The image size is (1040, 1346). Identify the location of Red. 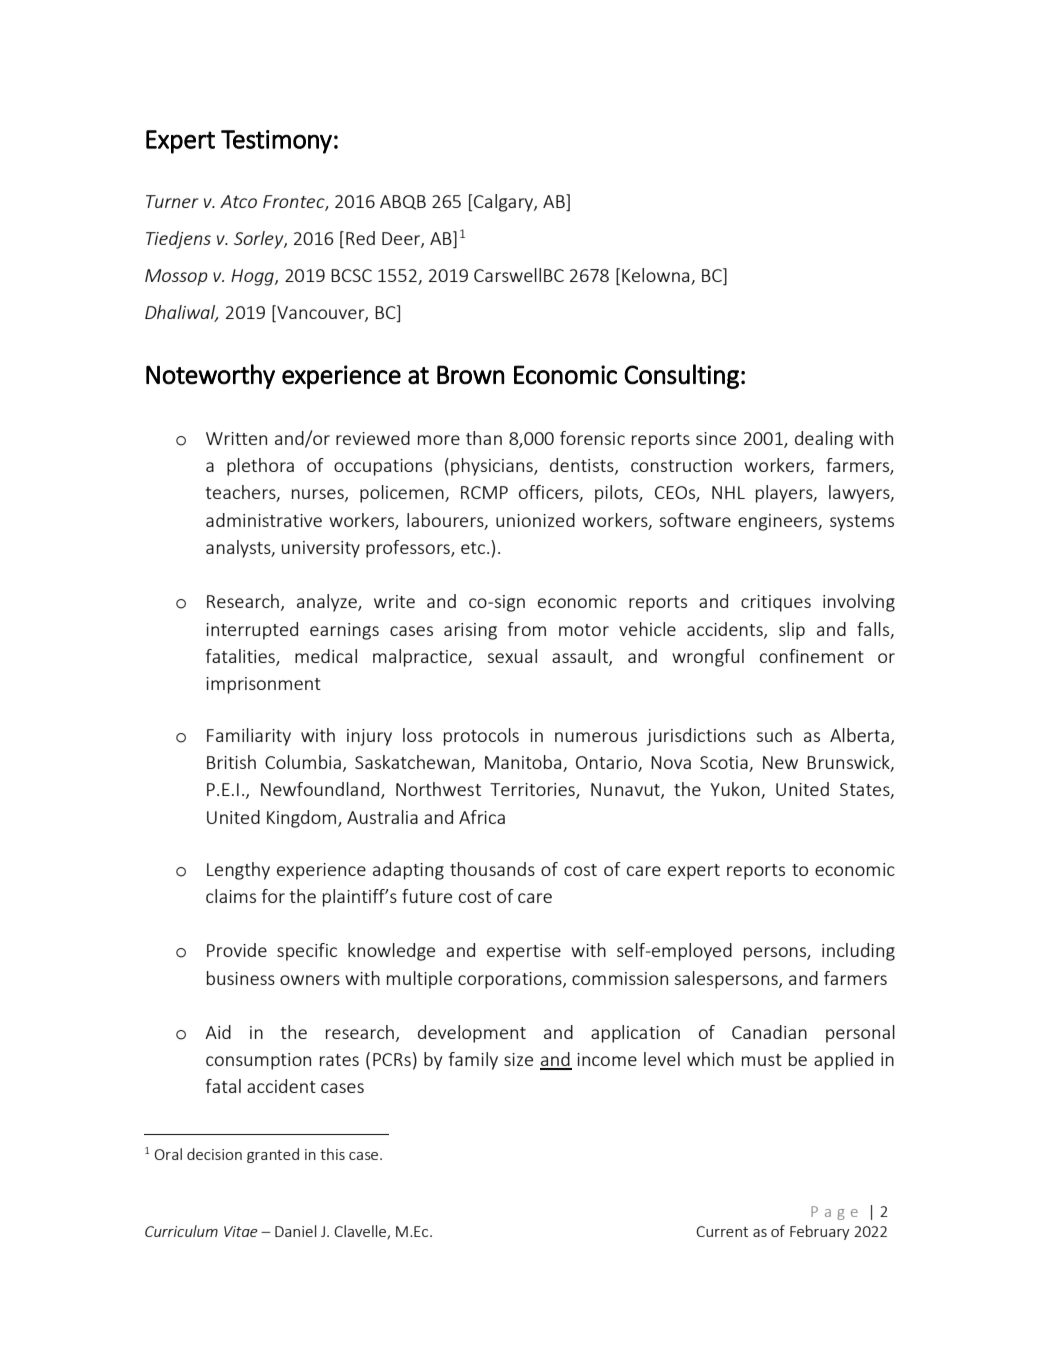
(360, 238).
